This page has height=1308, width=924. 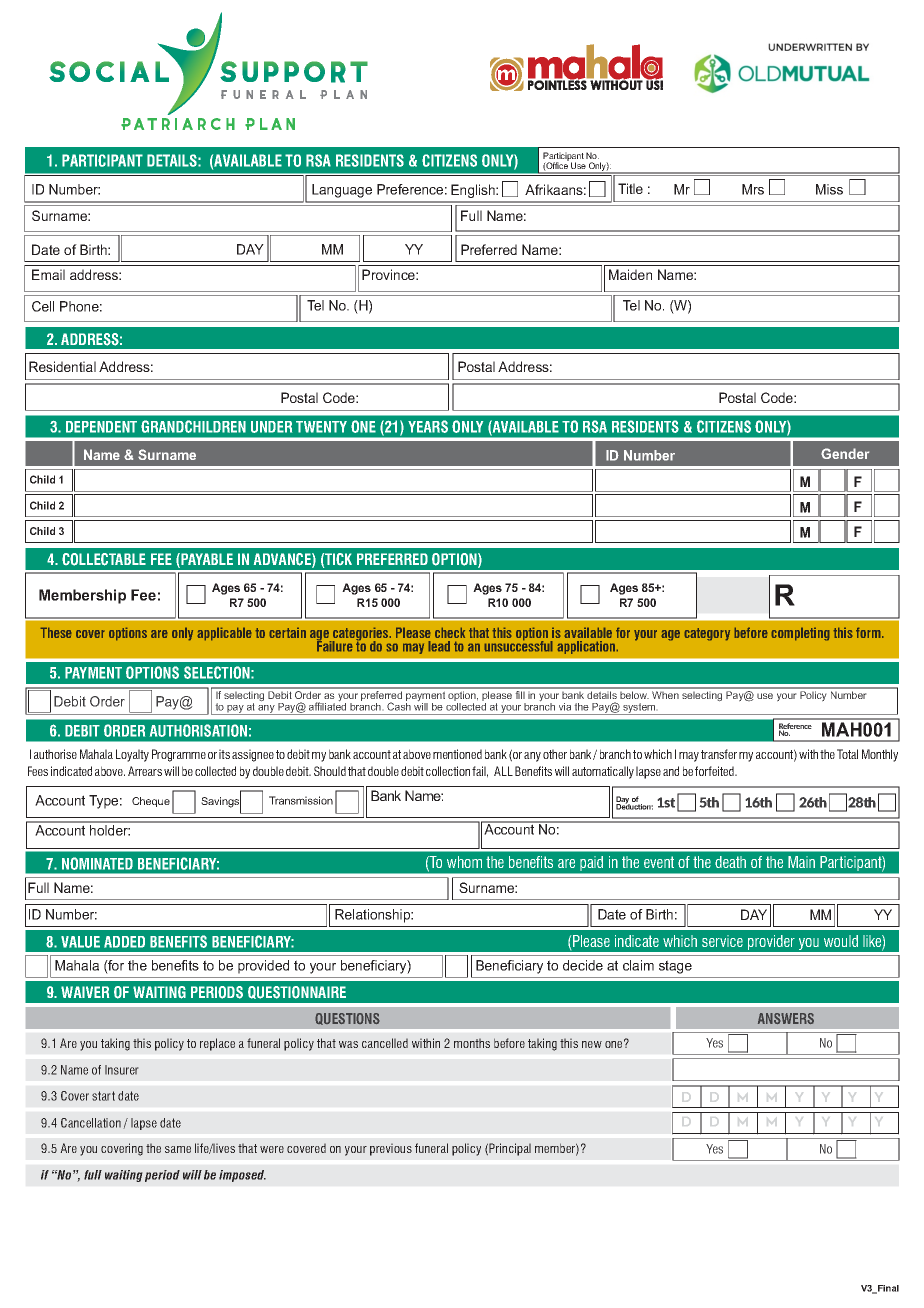 I want to click on Patriarch, so click(x=178, y=124).
